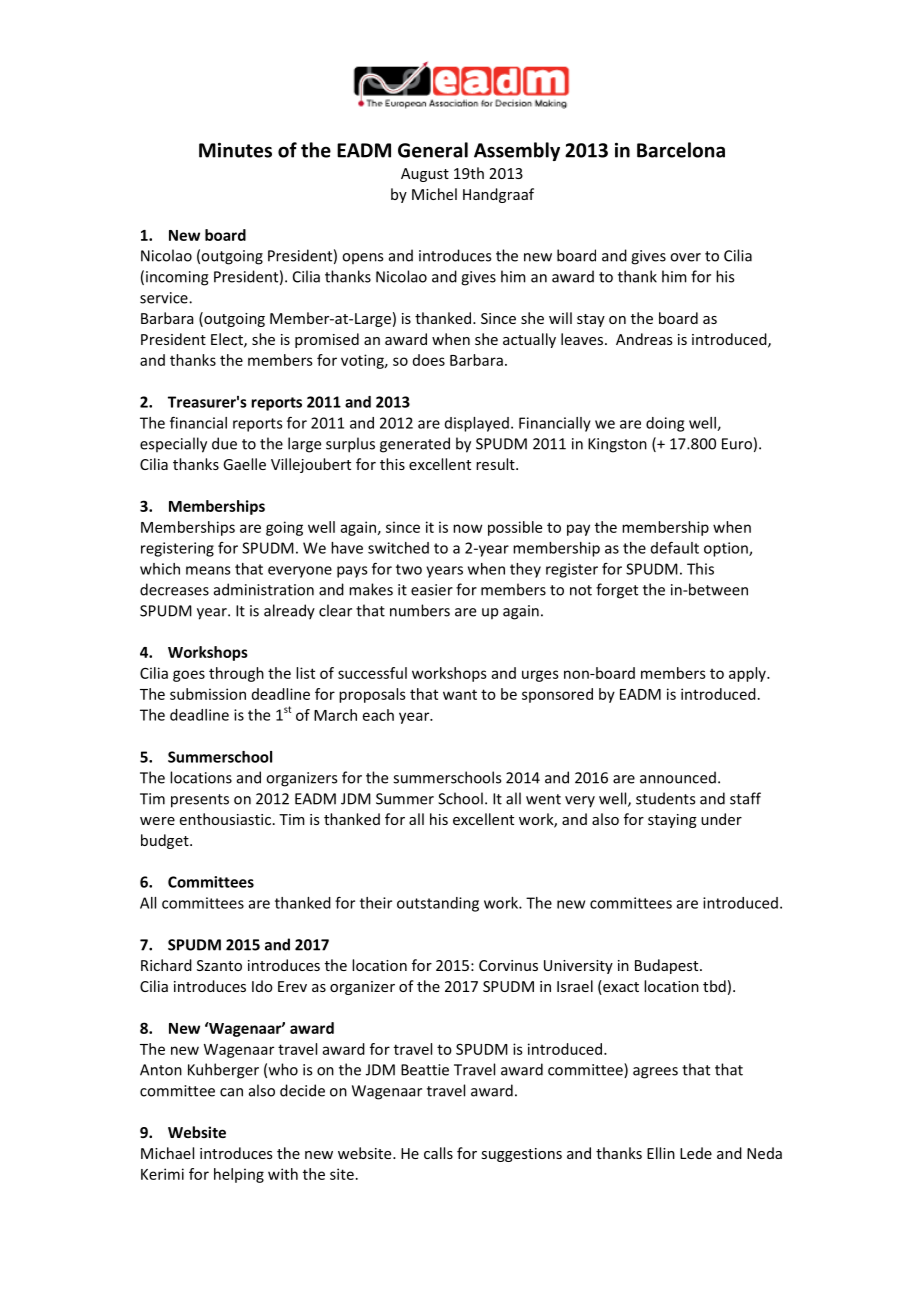 The width and height of the document is (924, 1309). I want to click on Minutes, so click(235, 150).
